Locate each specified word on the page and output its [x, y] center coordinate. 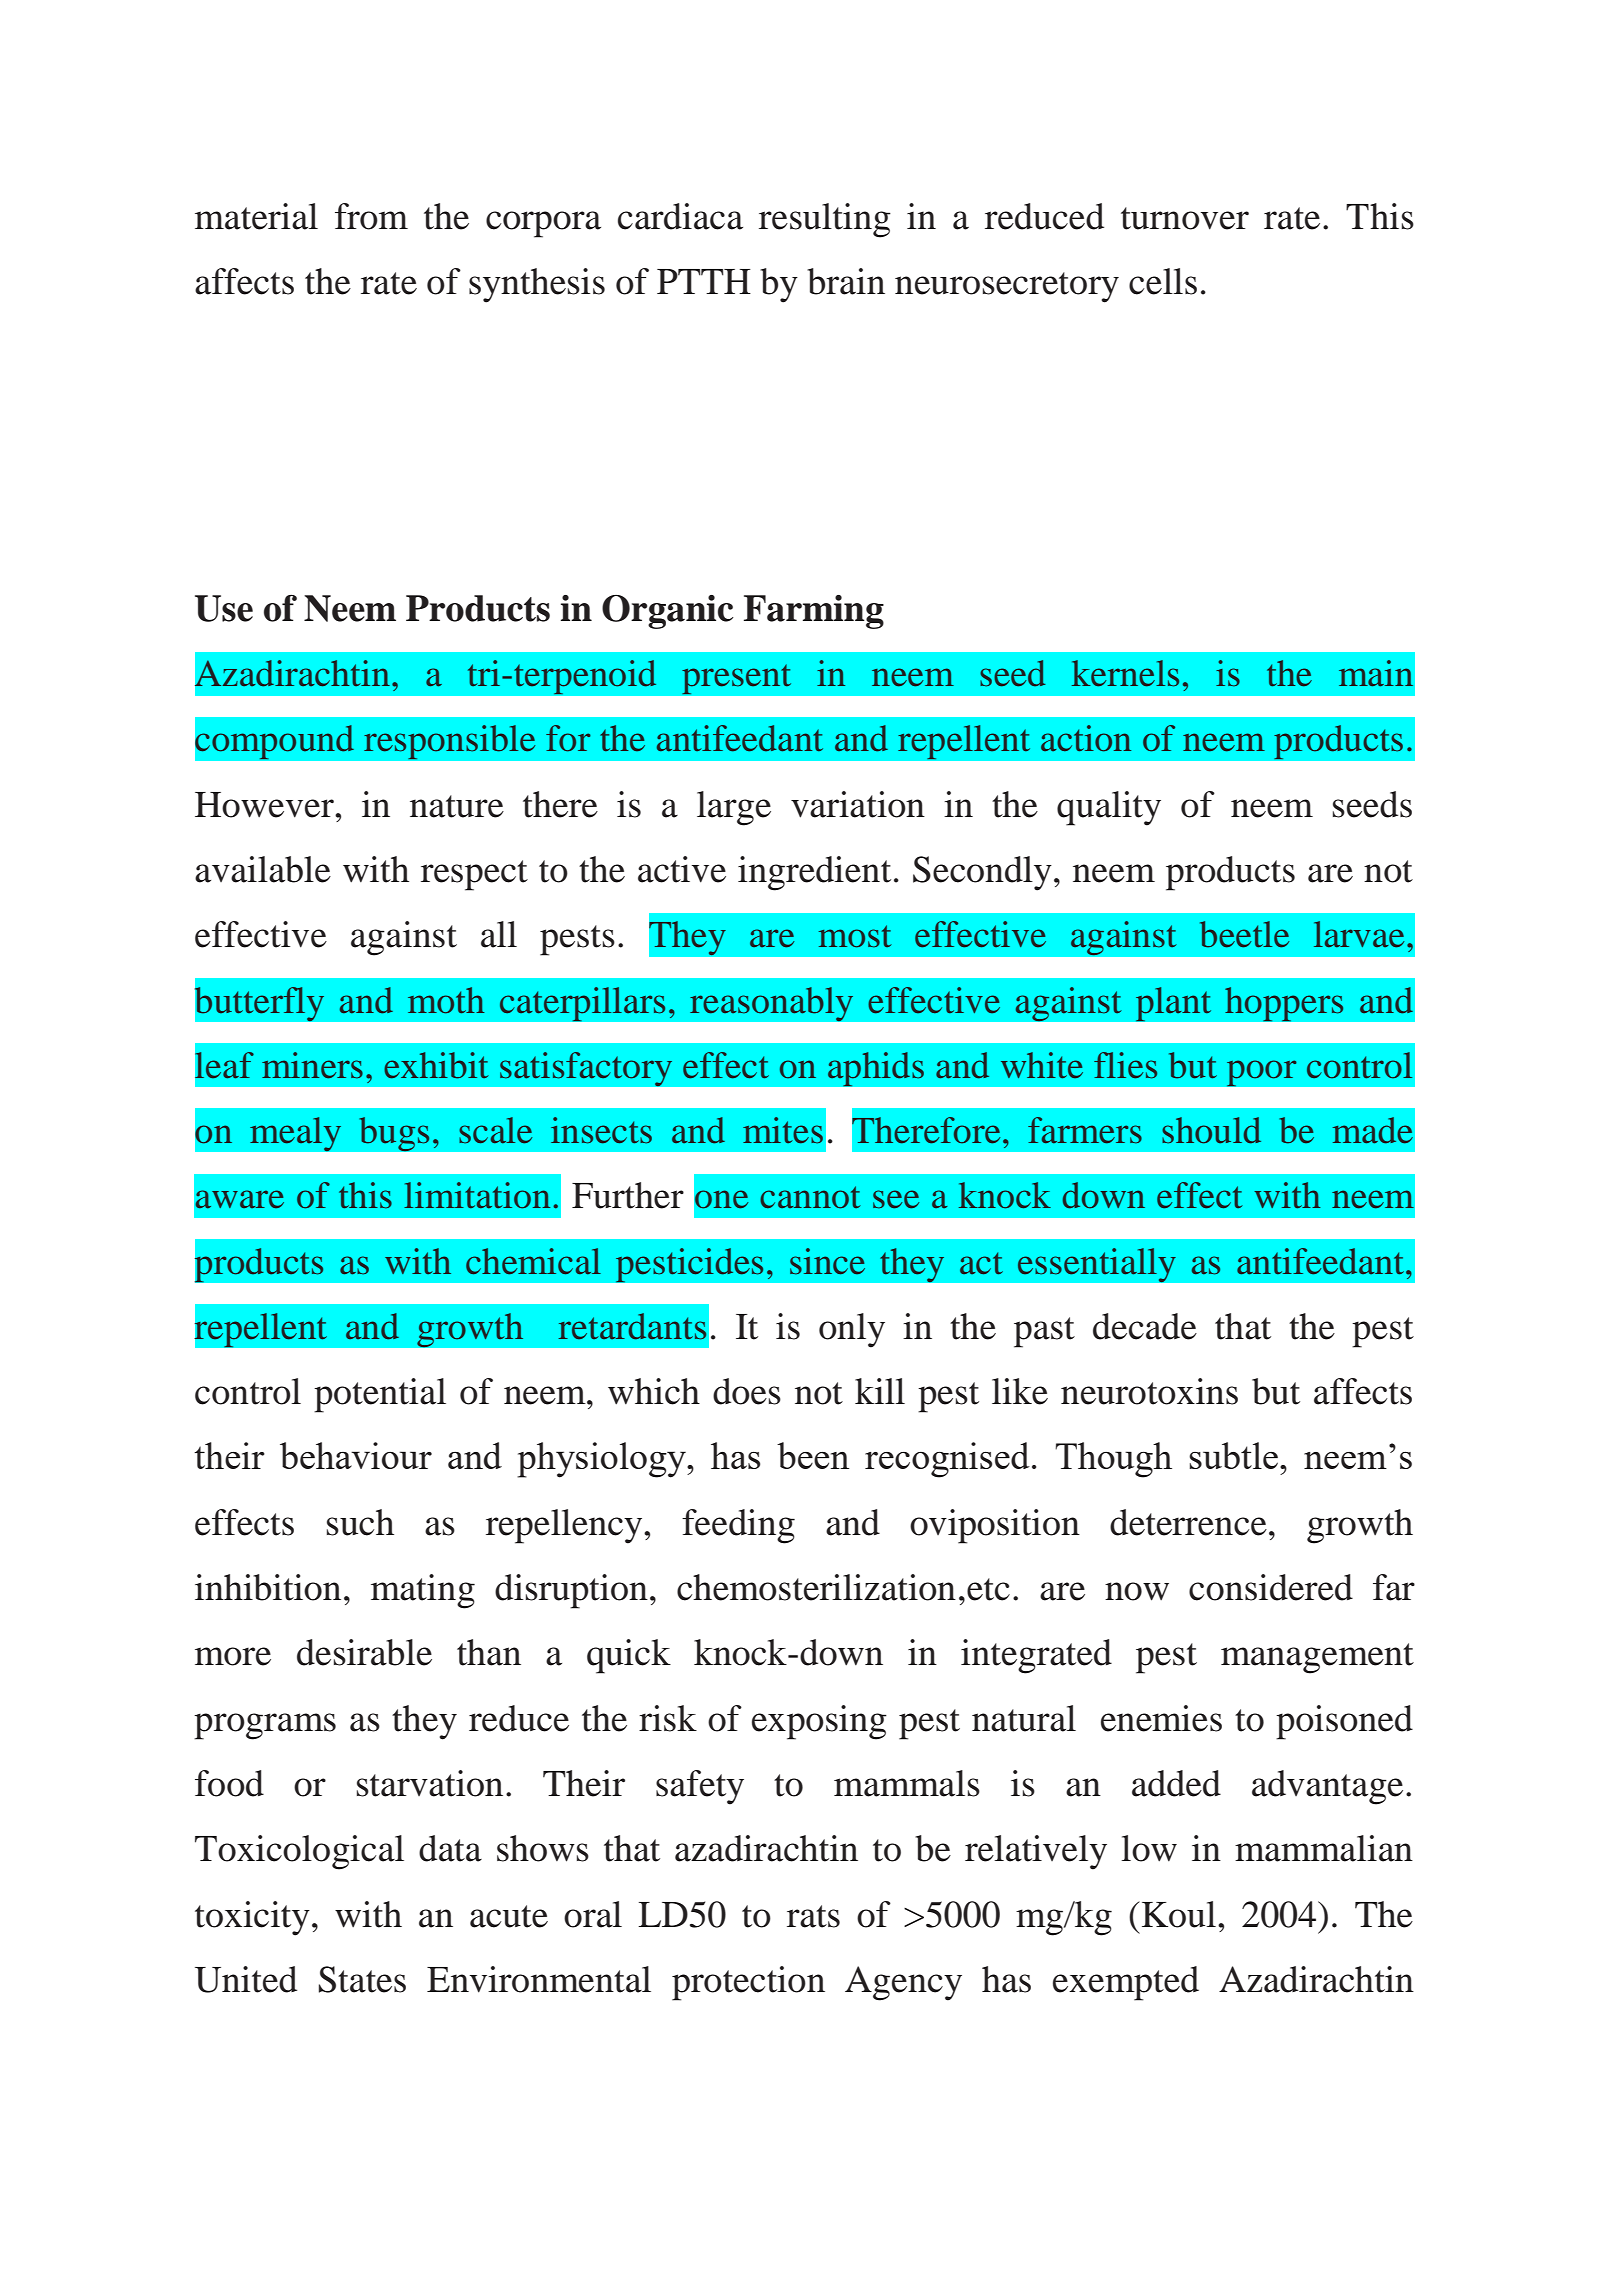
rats [813, 1916]
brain [846, 281]
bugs [394, 1134]
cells [1163, 281]
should [1211, 1130]
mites [783, 1130]
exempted [1126, 1983]
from [371, 216]
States [362, 1979]
